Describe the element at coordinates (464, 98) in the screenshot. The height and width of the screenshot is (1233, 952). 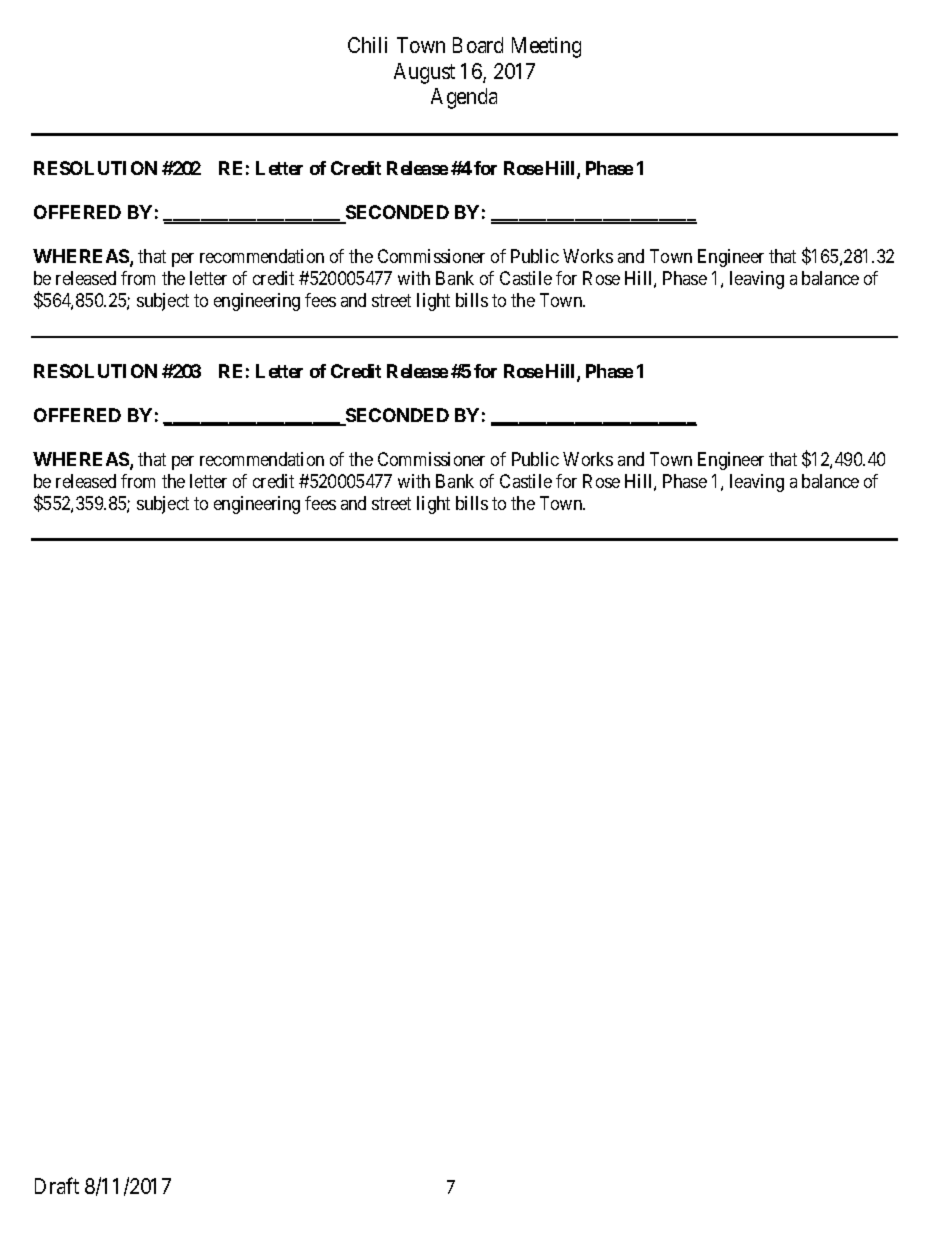
I see `Agenda` at that location.
